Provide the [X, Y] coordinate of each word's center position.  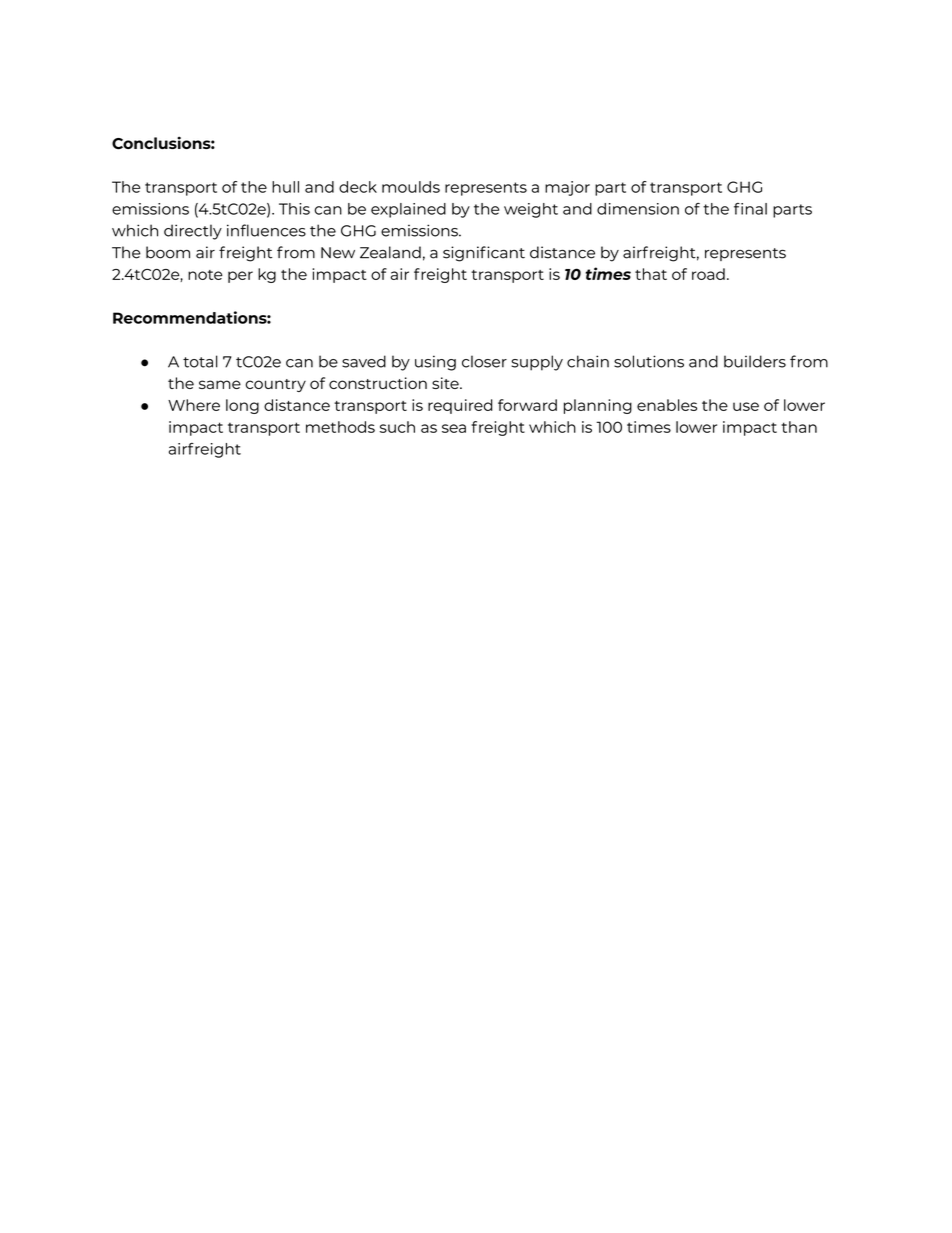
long [242, 406]
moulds [411, 187]
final [750, 209]
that [651, 274]
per [240, 277]
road [708, 274]
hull [285, 187]
